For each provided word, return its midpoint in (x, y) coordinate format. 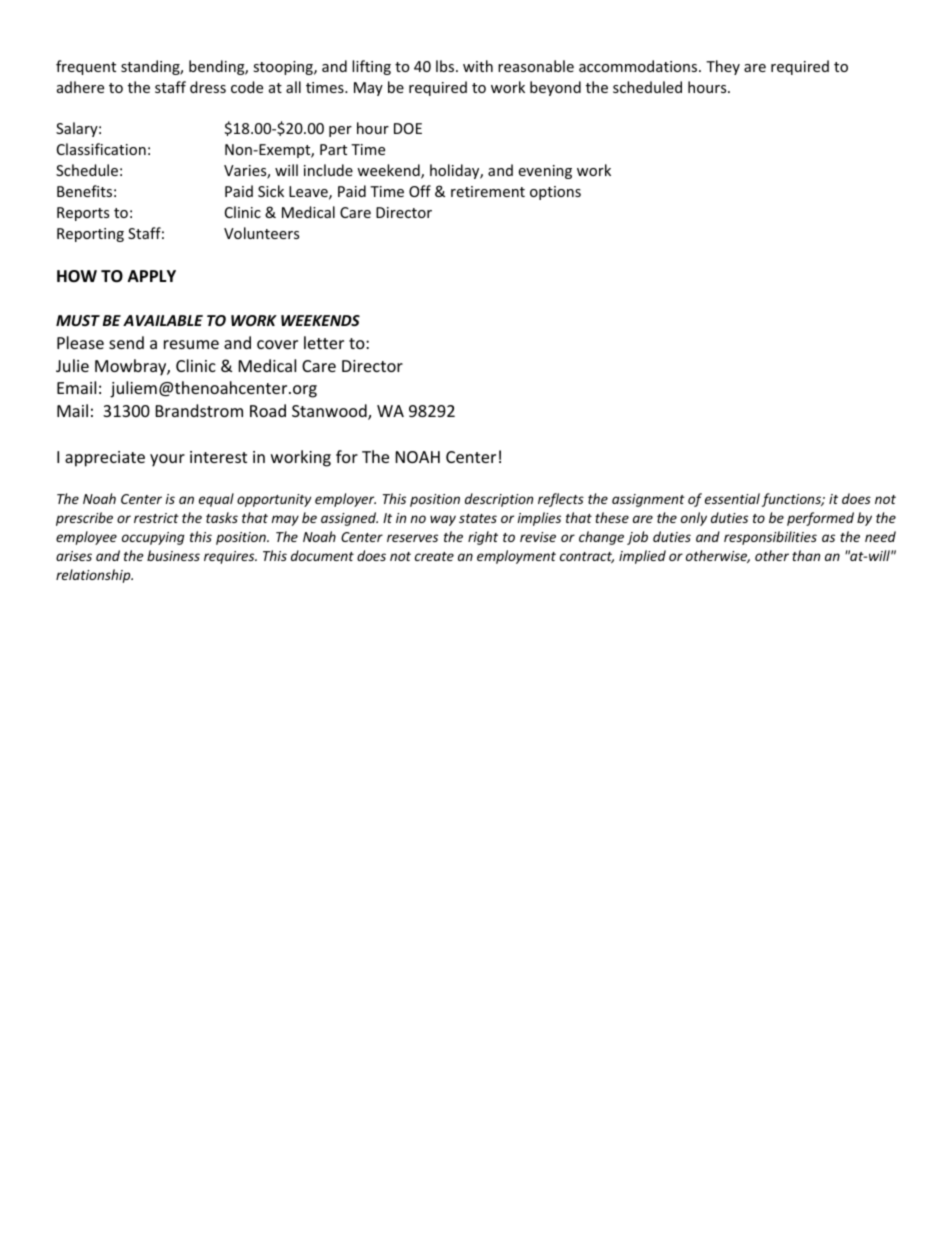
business (173, 555)
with (478, 66)
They (723, 67)
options (555, 193)
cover (277, 344)
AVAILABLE (163, 320)
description (499, 500)
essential (732, 498)
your (167, 460)
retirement (488, 191)
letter (324, 342)
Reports (83, 214)
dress (208, 87)
